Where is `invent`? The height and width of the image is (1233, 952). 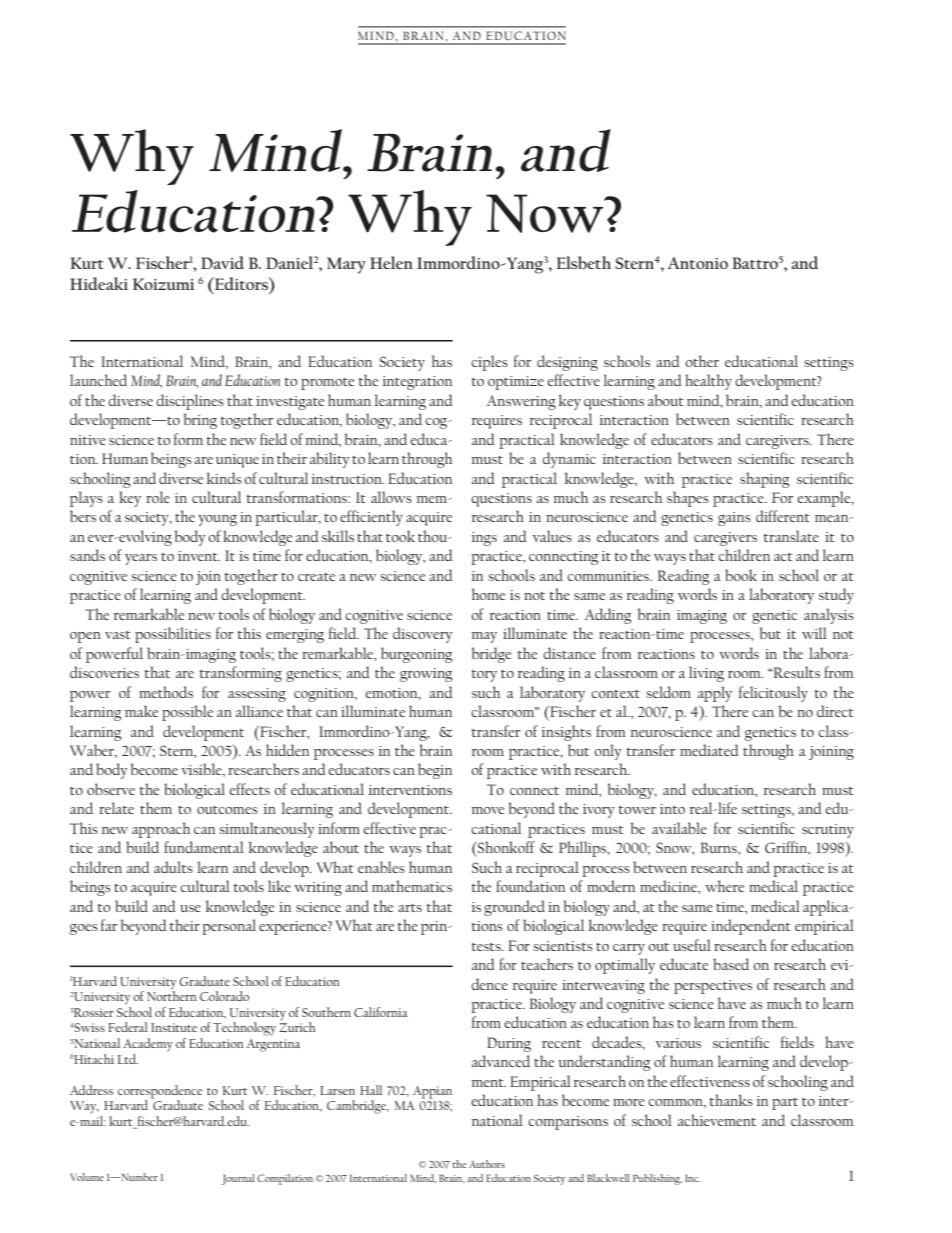
invent is located at coordinates (199, 556).
